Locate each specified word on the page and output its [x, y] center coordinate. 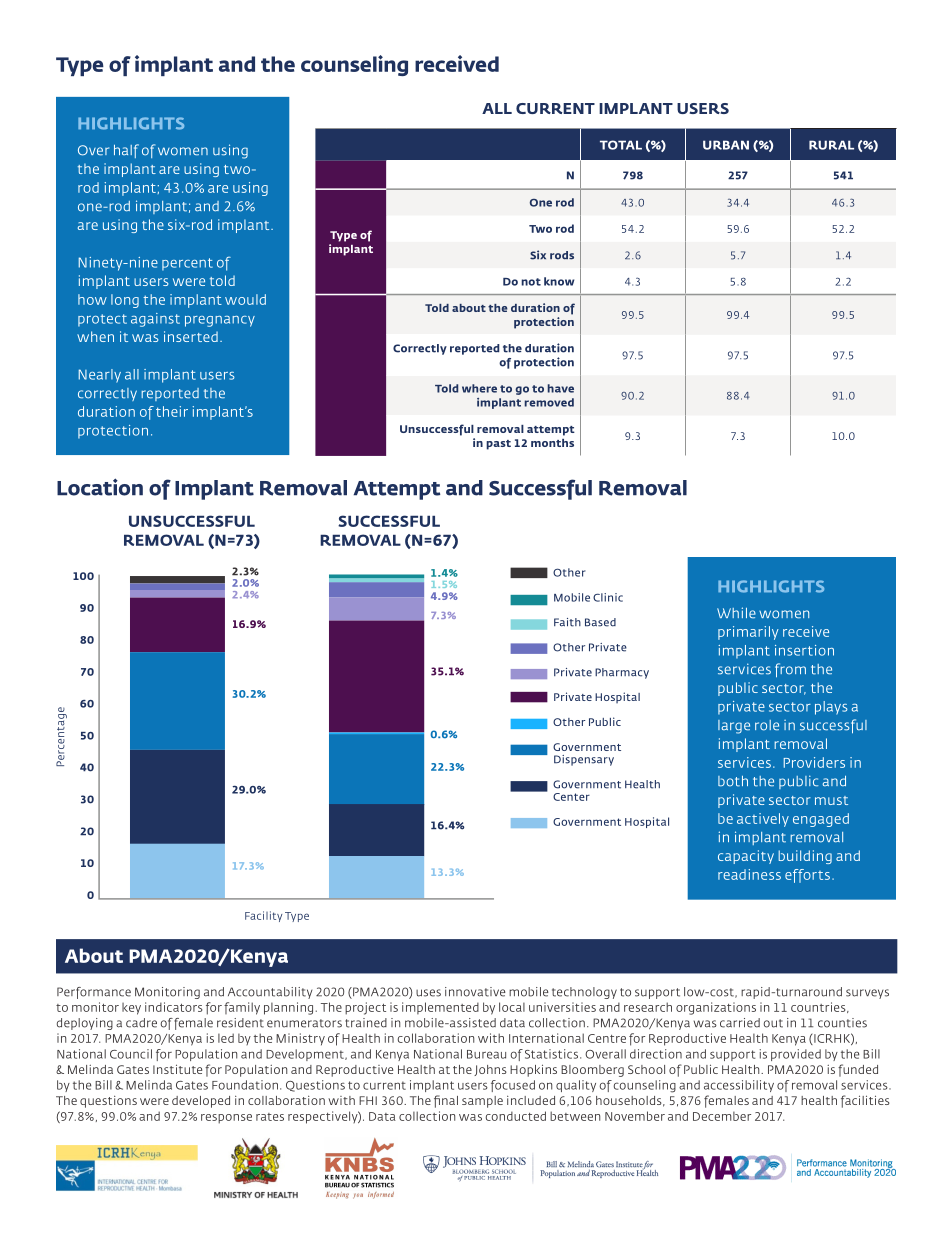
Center [571, 797]
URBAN [726, 145]
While [736, 613]
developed [201, 1102]
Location [100, 487]
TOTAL [621, 145]
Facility [263, 916]
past [498, 445]
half [126, 151]
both [733, 781]
